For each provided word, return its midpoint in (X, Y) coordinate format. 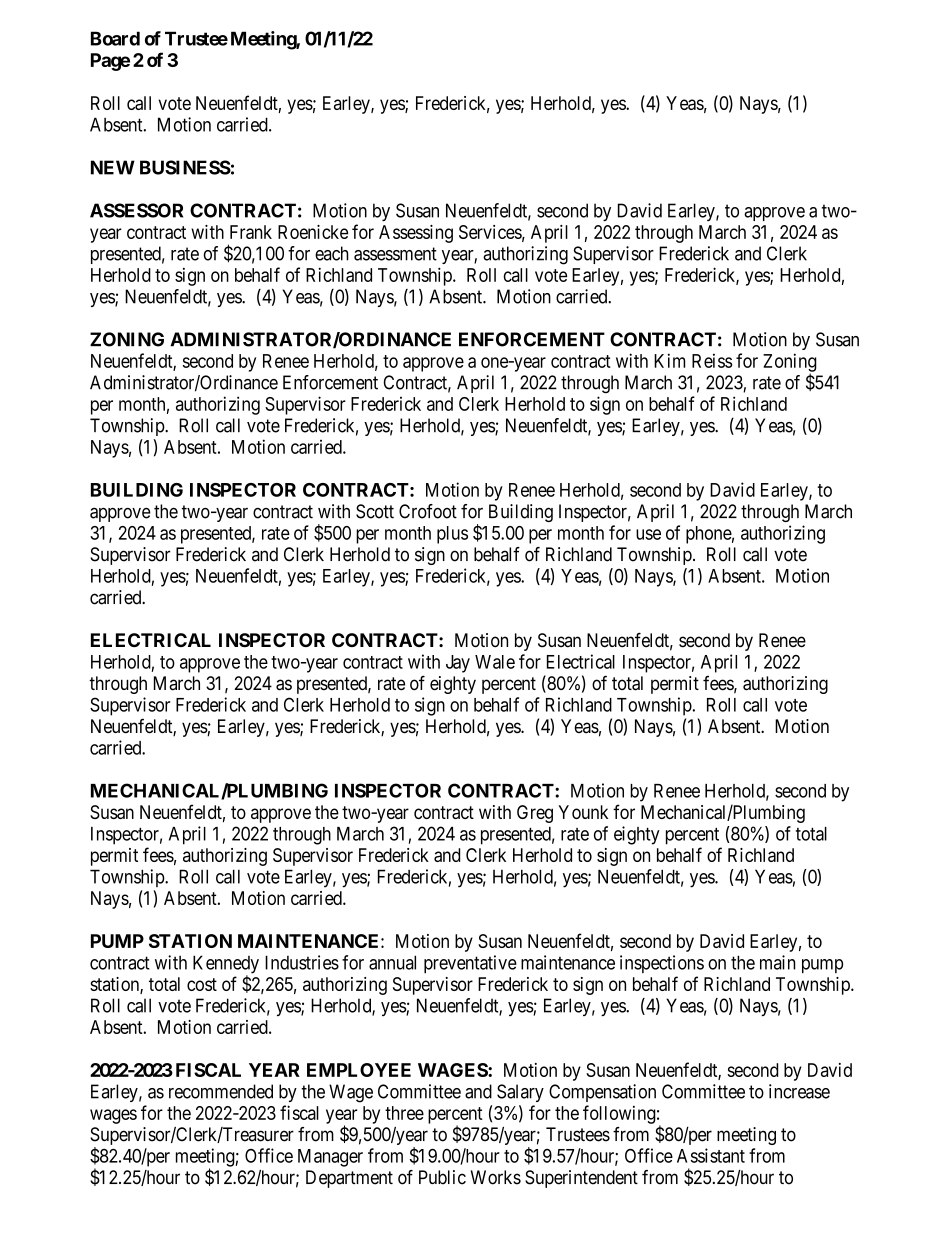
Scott (375, 511)
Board (115, 38)
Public (442, 1177)
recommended (221, 1091)
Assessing (416, 234)
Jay (458, 664)
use (648, 534)
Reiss (712, 360)
